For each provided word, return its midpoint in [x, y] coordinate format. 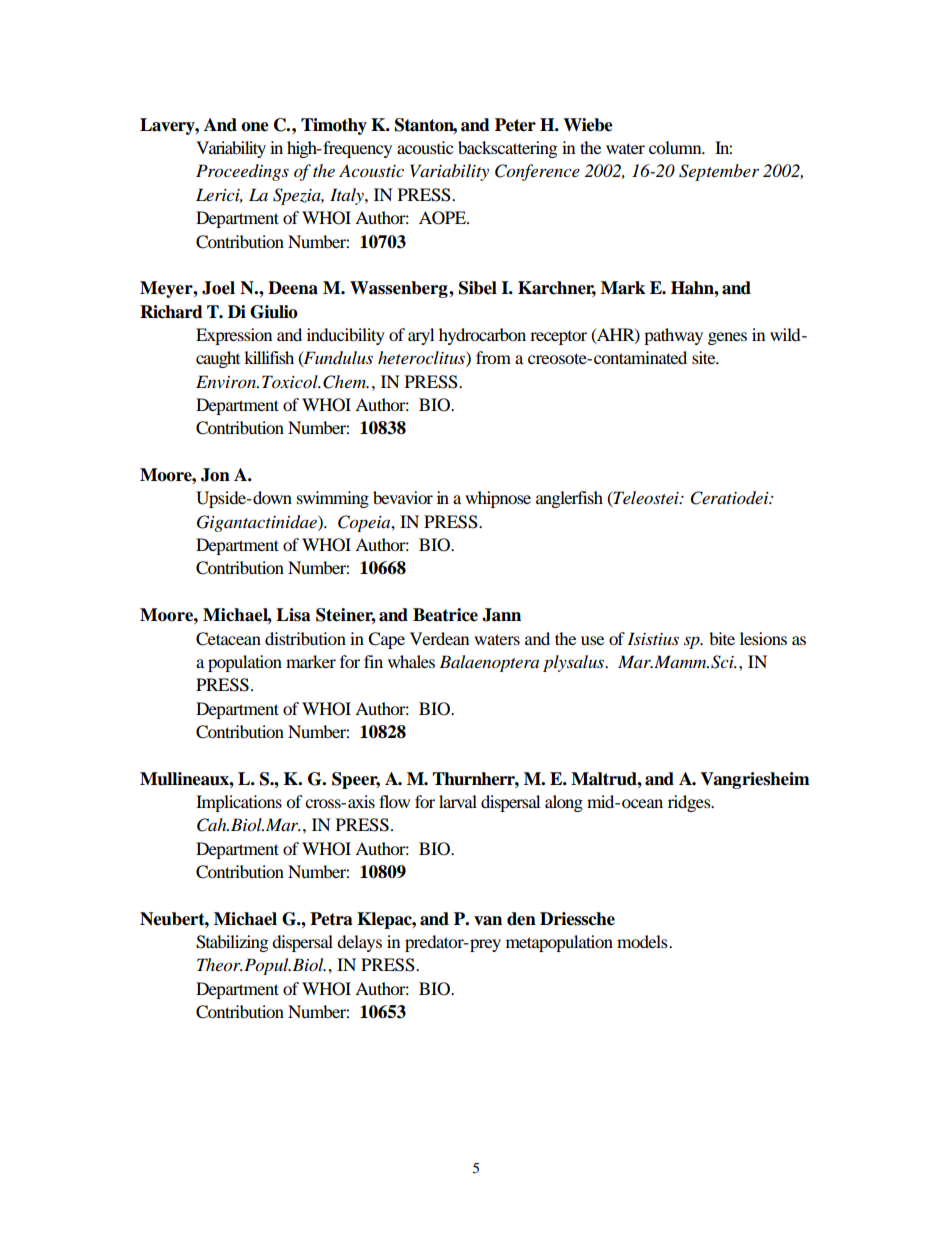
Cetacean [228, 639]
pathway [673, 336]
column [676, 147]
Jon [215, 475]
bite [722, 638]
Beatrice [445, 615]
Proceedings [242, 172]
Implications [239, 803]
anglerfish [569, 499]
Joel [218, 288]
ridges [690, 803]
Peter [515, 125]
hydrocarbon [482, 336]
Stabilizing [232, 943]
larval [458, 801]
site [705, 357]
